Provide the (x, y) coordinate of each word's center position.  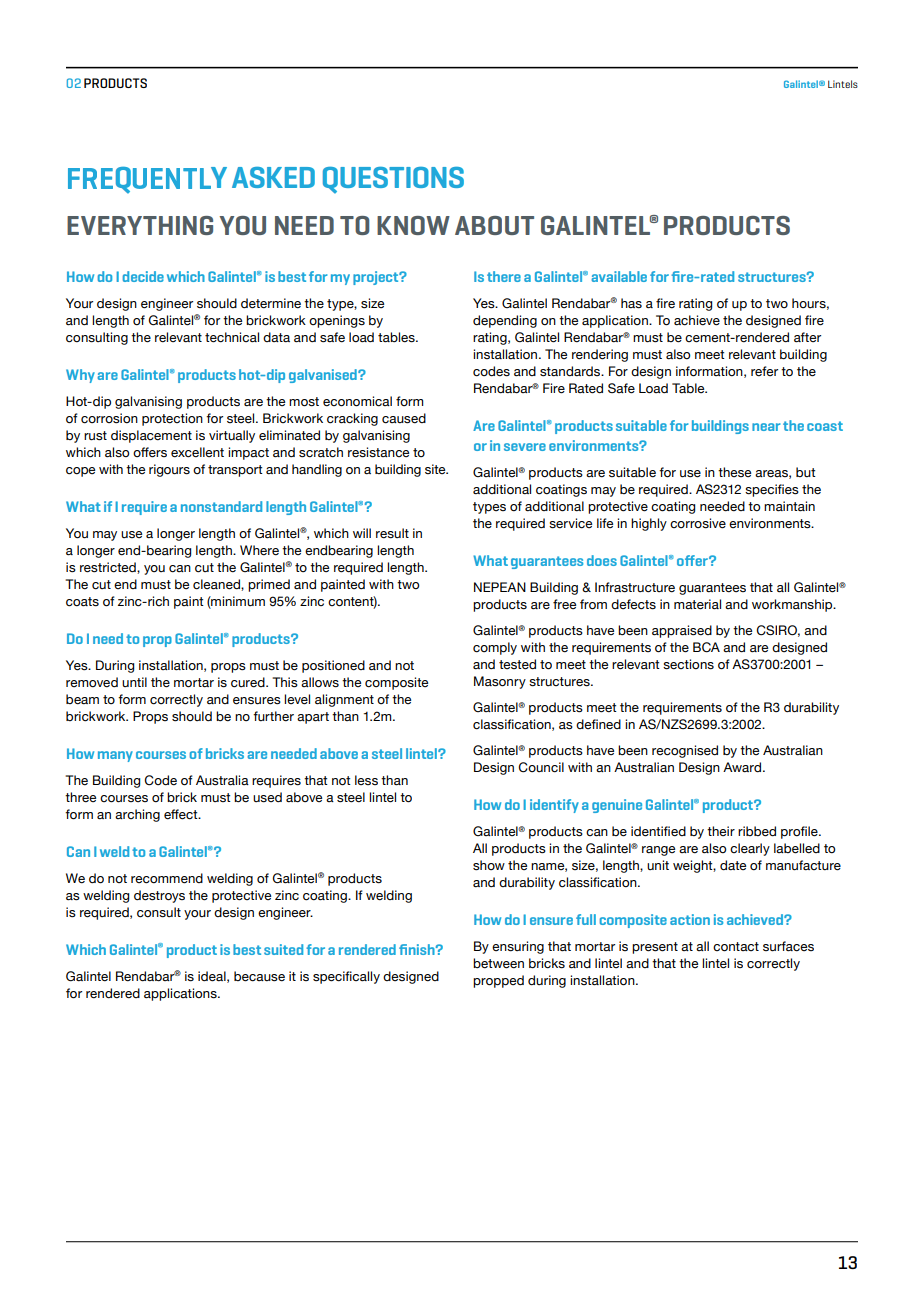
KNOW (413, 225)
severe (525, 447)
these (734, 472)
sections (688, 664)
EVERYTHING (140, 225)
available (619, 276)
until (134, 682)
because (259, 976)
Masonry (500, 682)
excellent (197, 452)
